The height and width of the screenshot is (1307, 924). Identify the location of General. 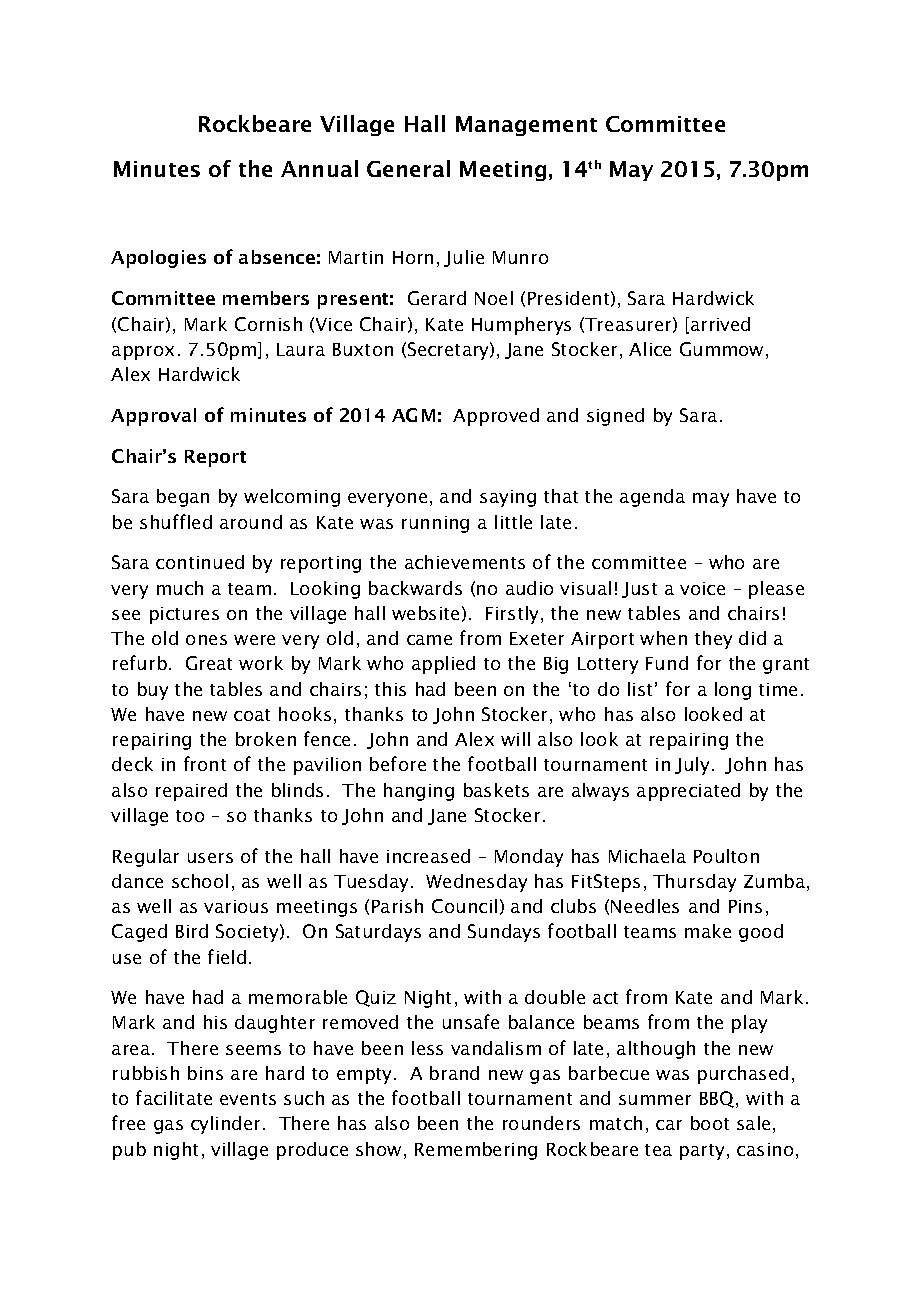
(408, 168).
